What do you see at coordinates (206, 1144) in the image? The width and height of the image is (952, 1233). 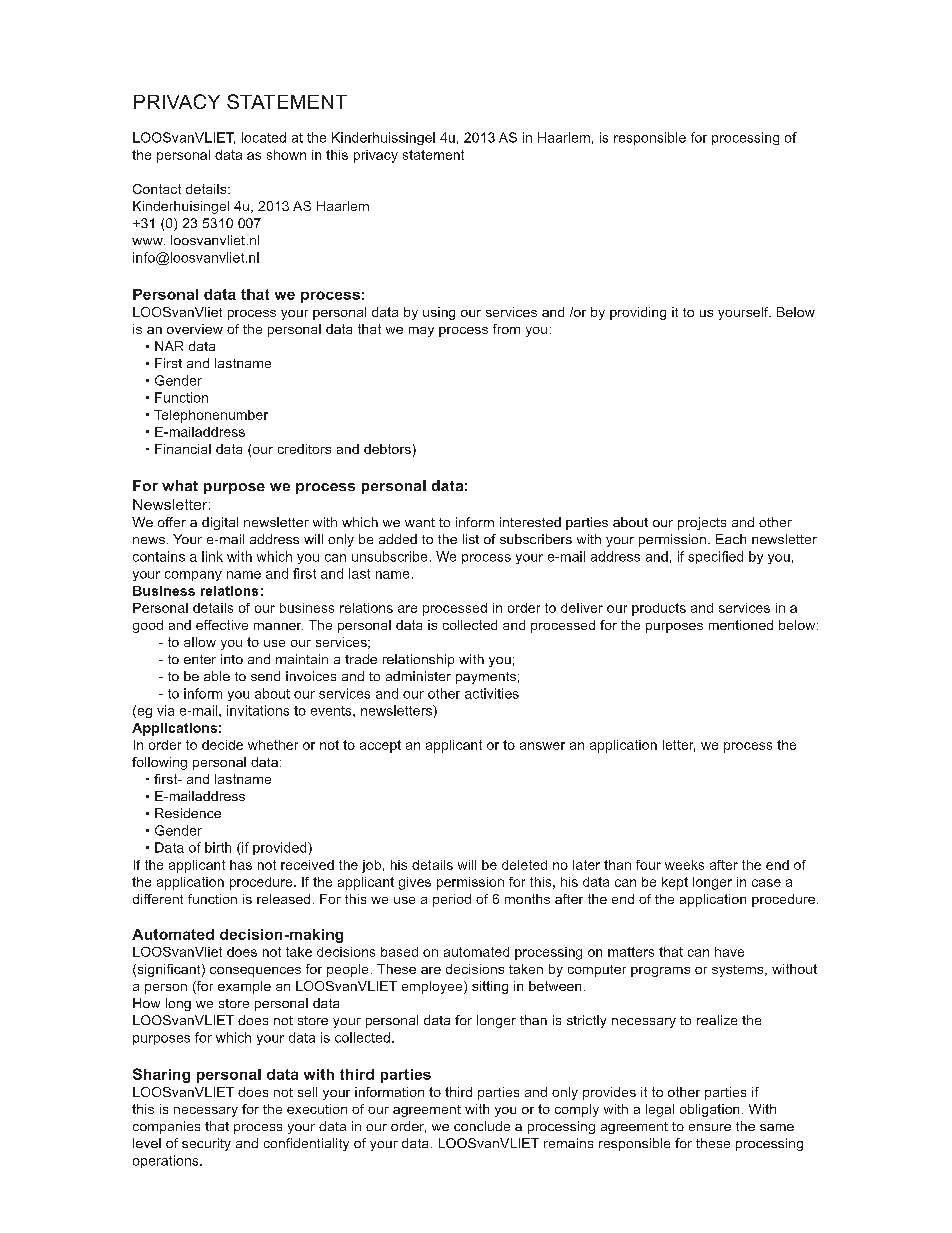 I see `security` at bounding box center [206, 1144].
